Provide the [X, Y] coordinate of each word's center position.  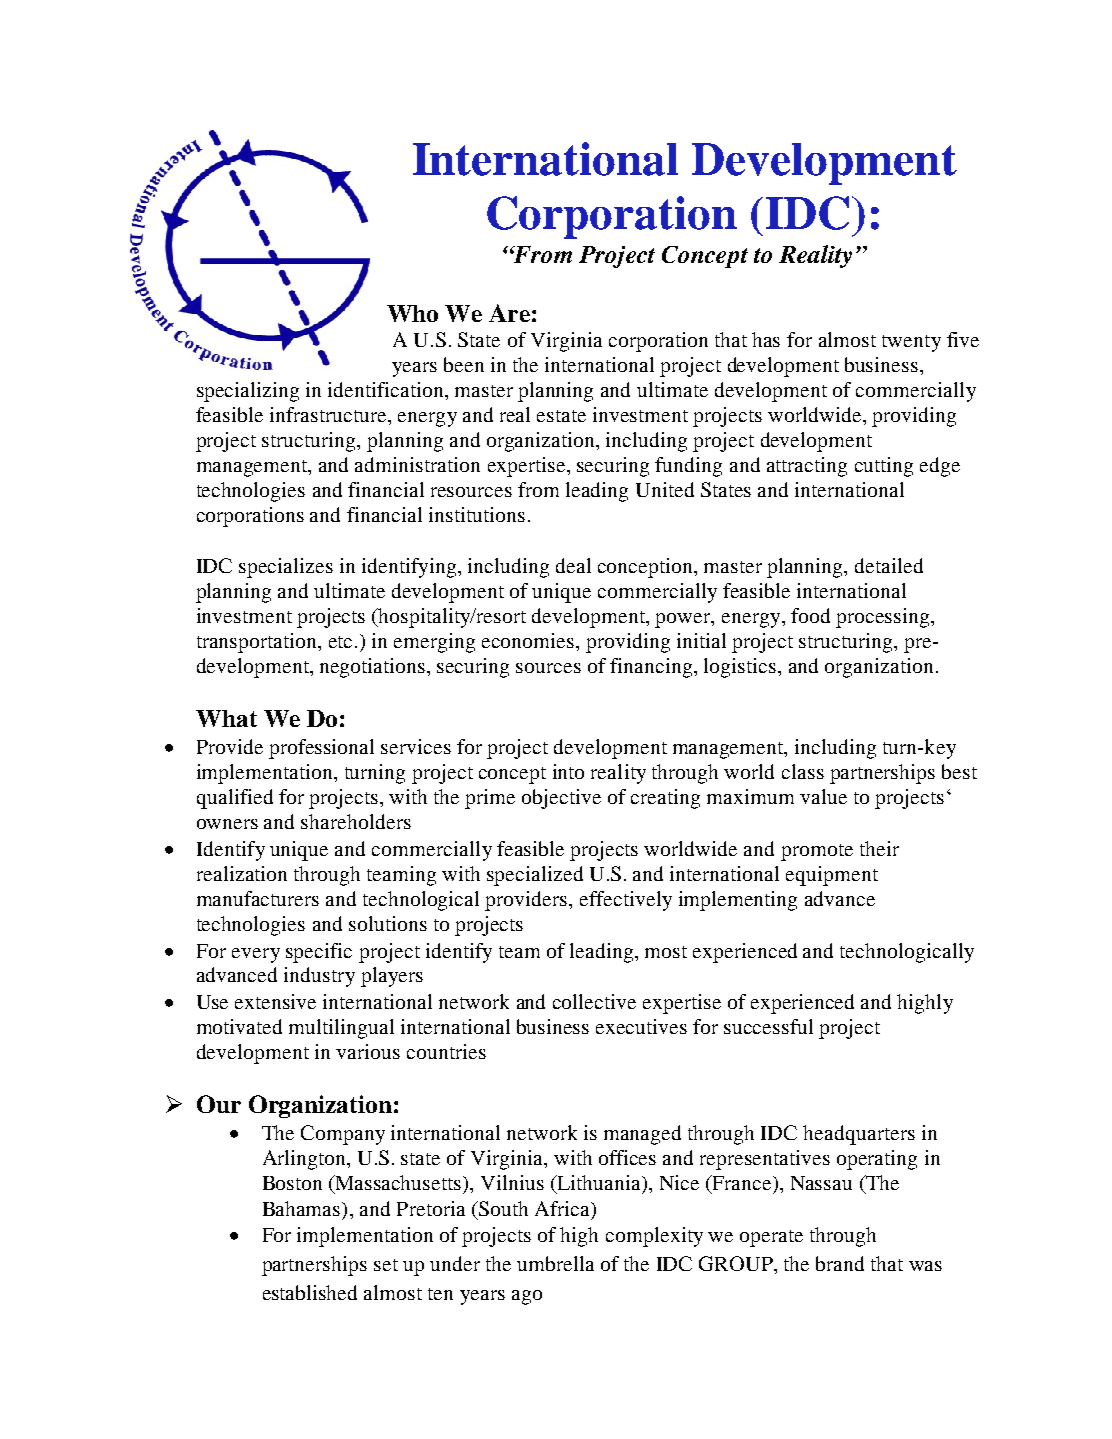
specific [319, 953]
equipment [832, 876]
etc [340, 642]
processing [884, 618]
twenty [911, 343]
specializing [248, 392]
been [464, 364]
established [310, 1292]
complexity [654, 1237]
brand [840, 1263]
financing [652, 668]
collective [594, 1001]
